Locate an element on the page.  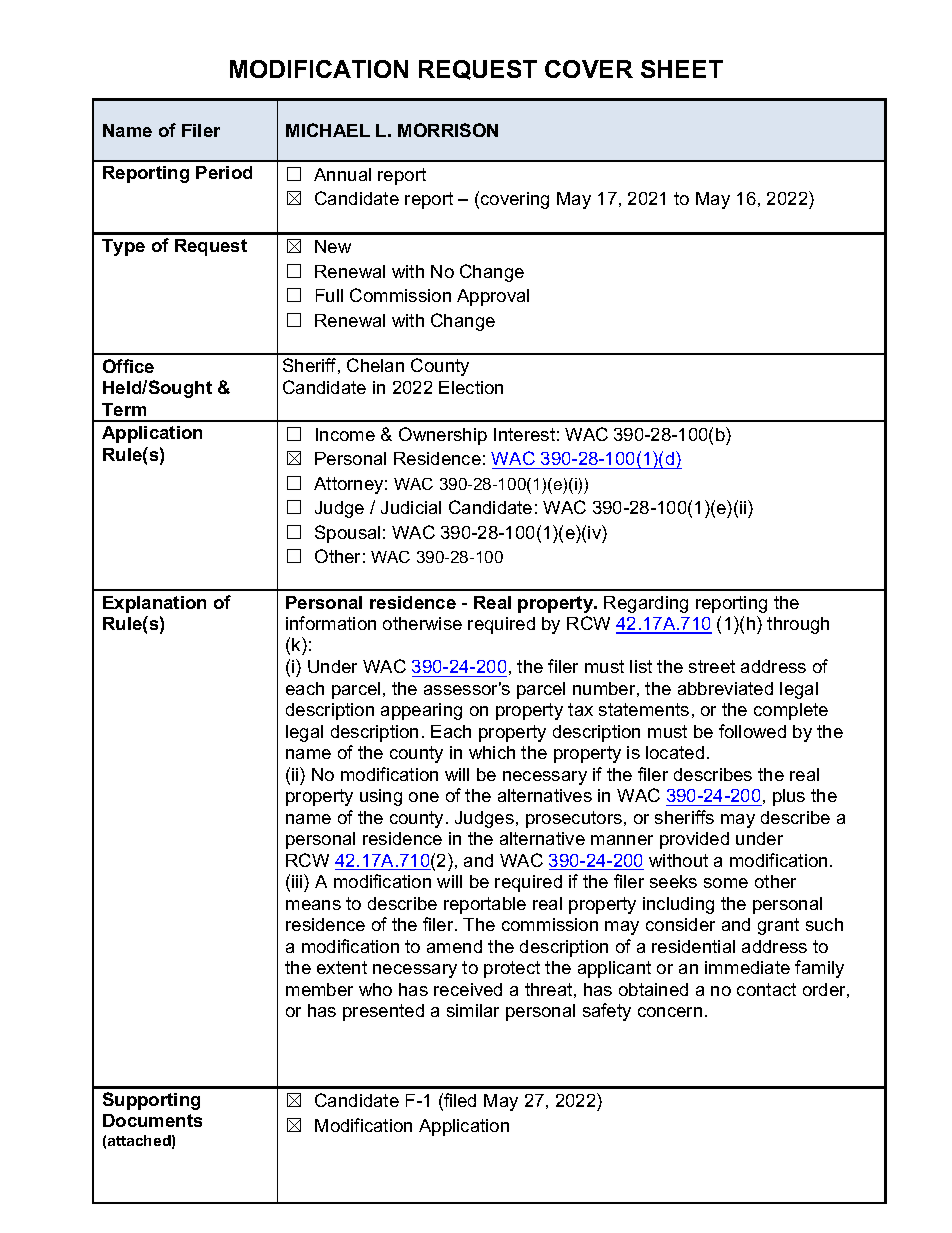
Period is located at coordinates (224, 172).
